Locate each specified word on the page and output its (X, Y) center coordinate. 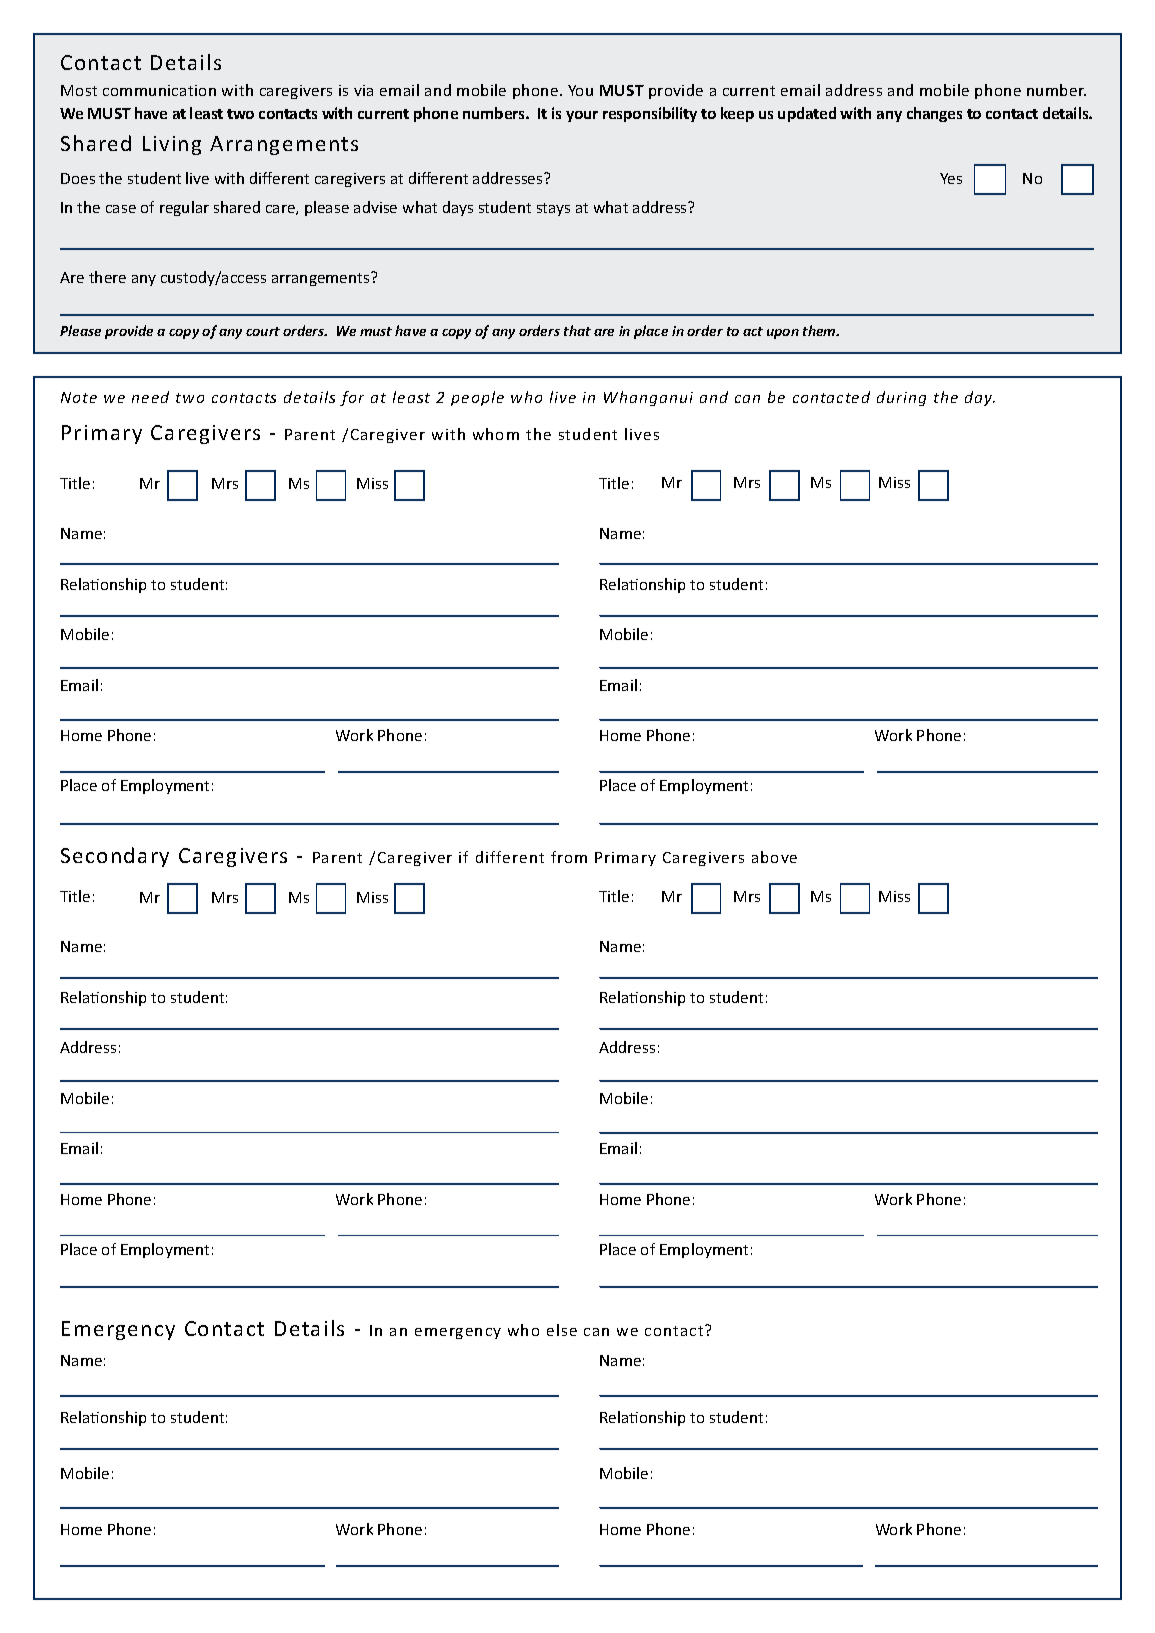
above (774, 857)
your (582, 116)
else (562, 1330)
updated (807, 114)
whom (496, 434)
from (569, 857)
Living (172, 145)
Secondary (115, 857)
